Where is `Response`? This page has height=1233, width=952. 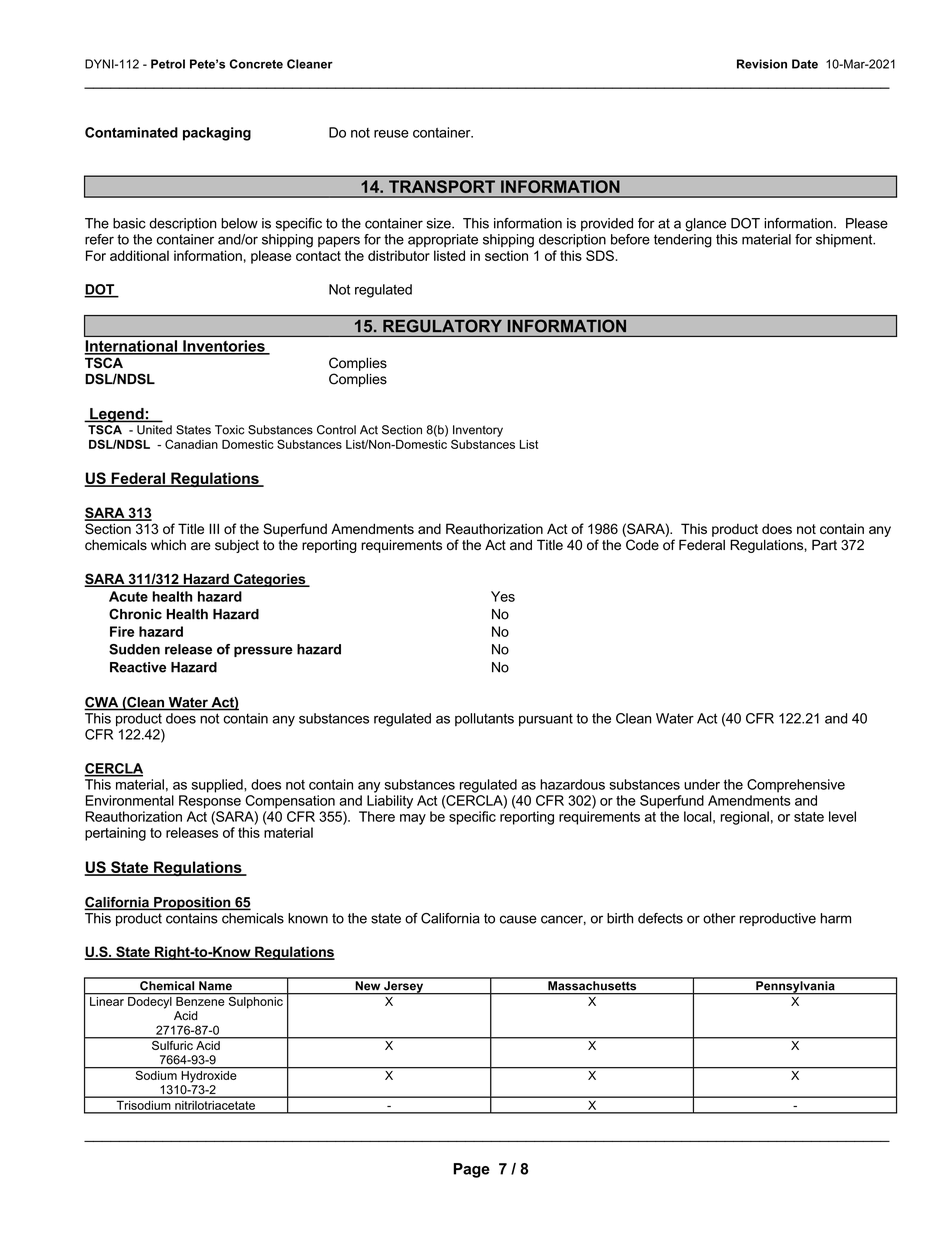
Response is located at coordinates (210, 802).
